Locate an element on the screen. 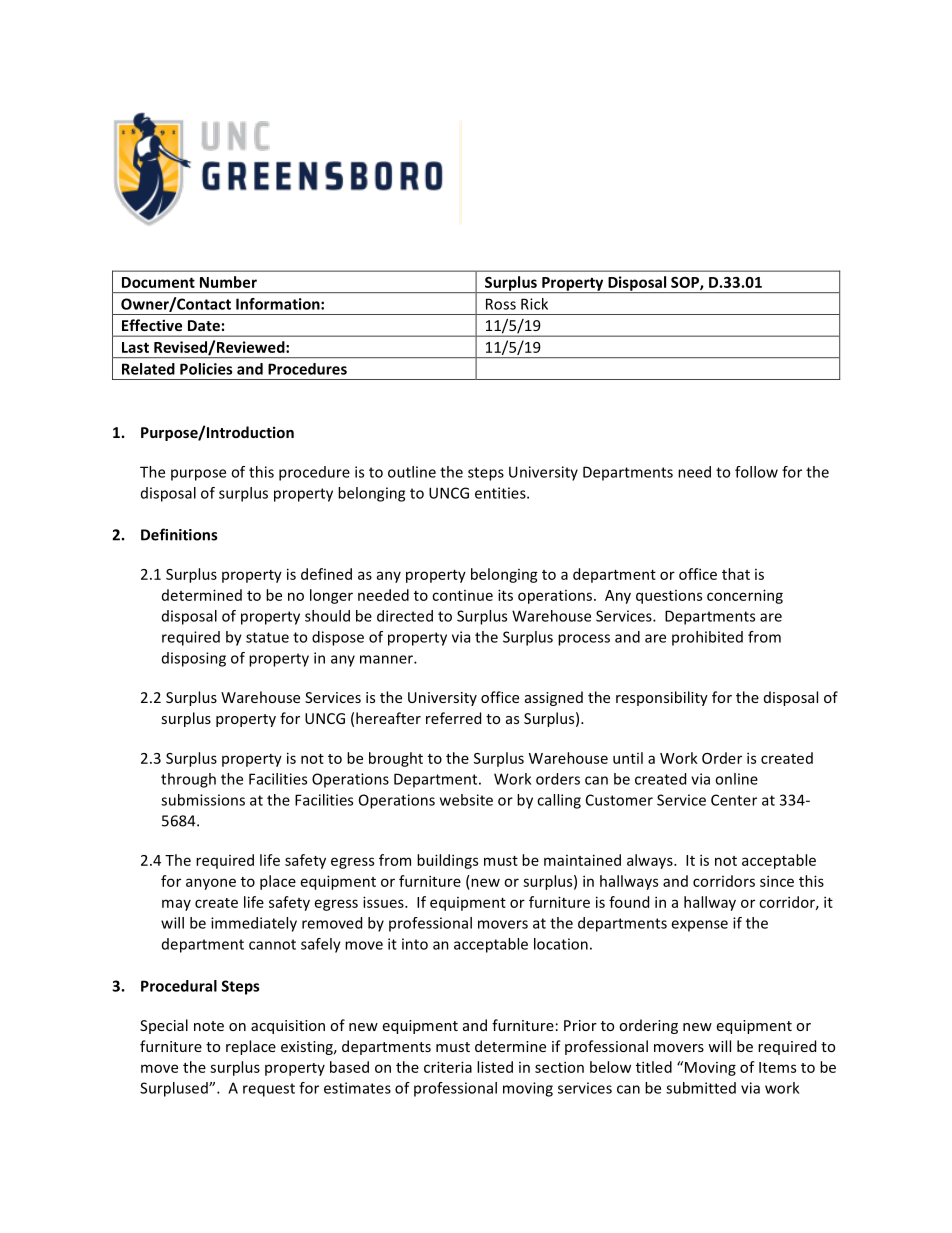 The image size is (952, 1233). submitted is located at coordinates (701, 1088).
